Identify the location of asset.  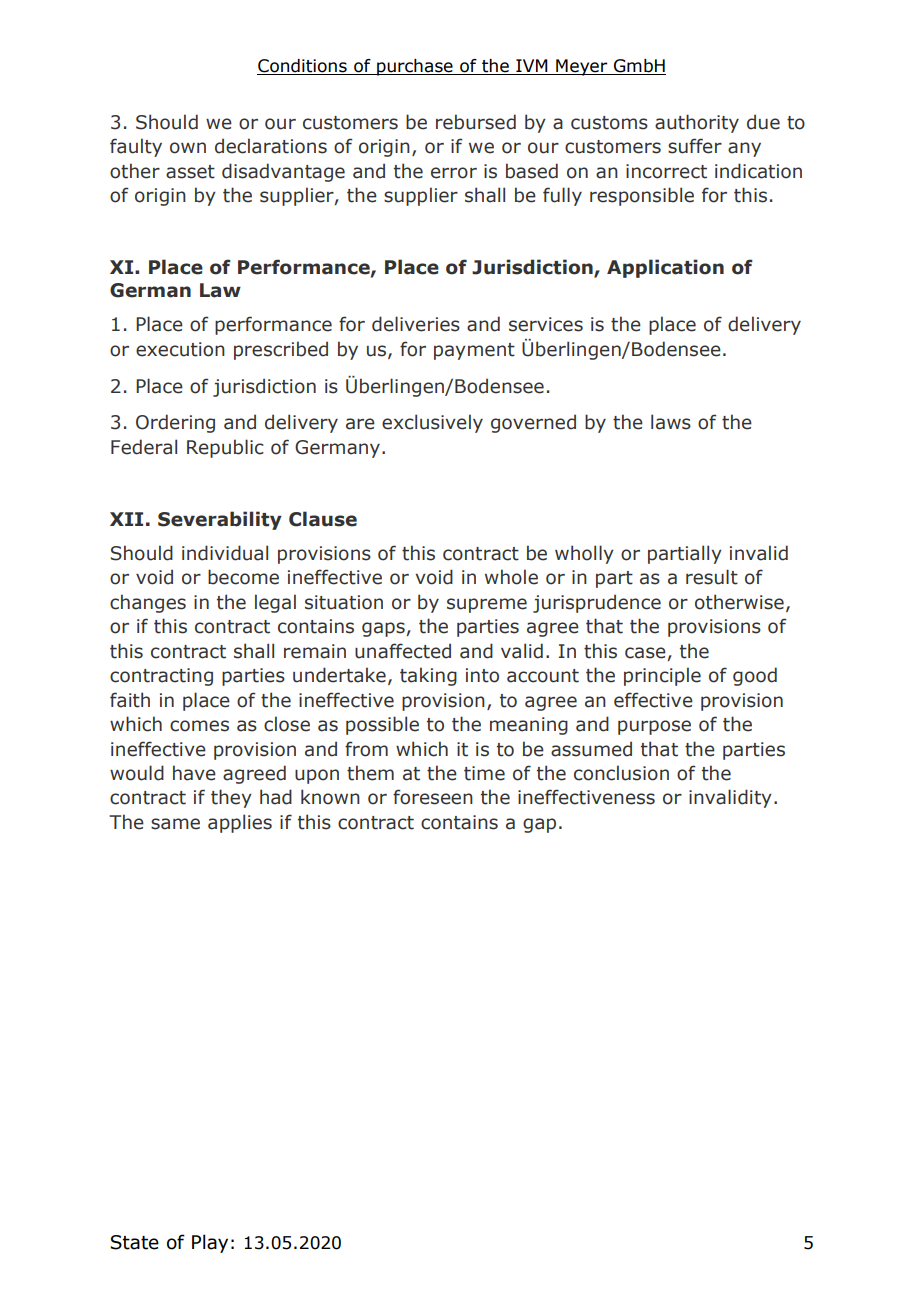
(190, 172).
